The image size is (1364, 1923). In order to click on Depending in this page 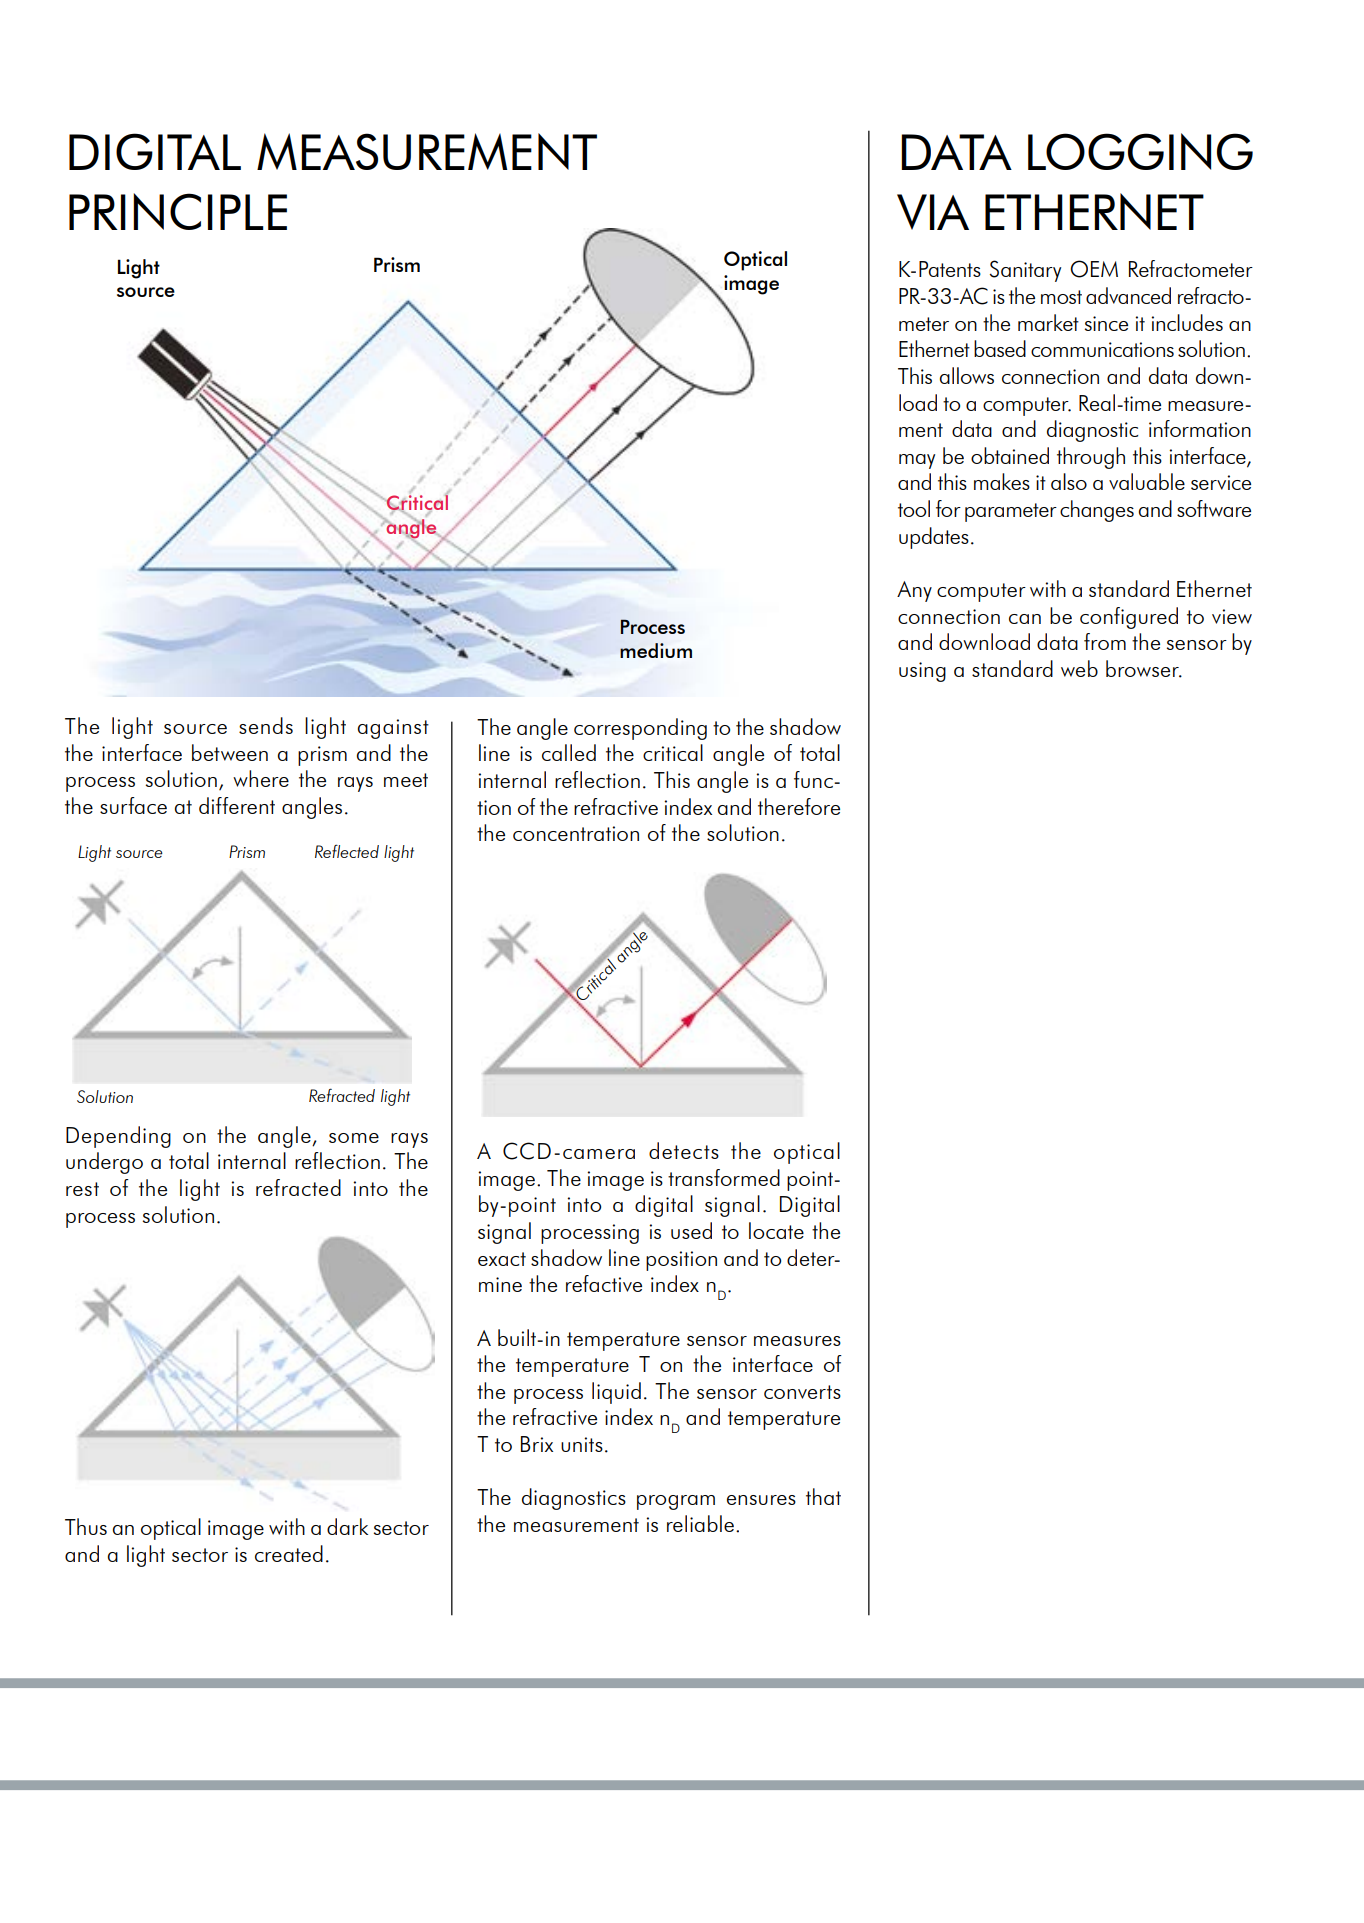, I will do `click(118, 1137)`.
